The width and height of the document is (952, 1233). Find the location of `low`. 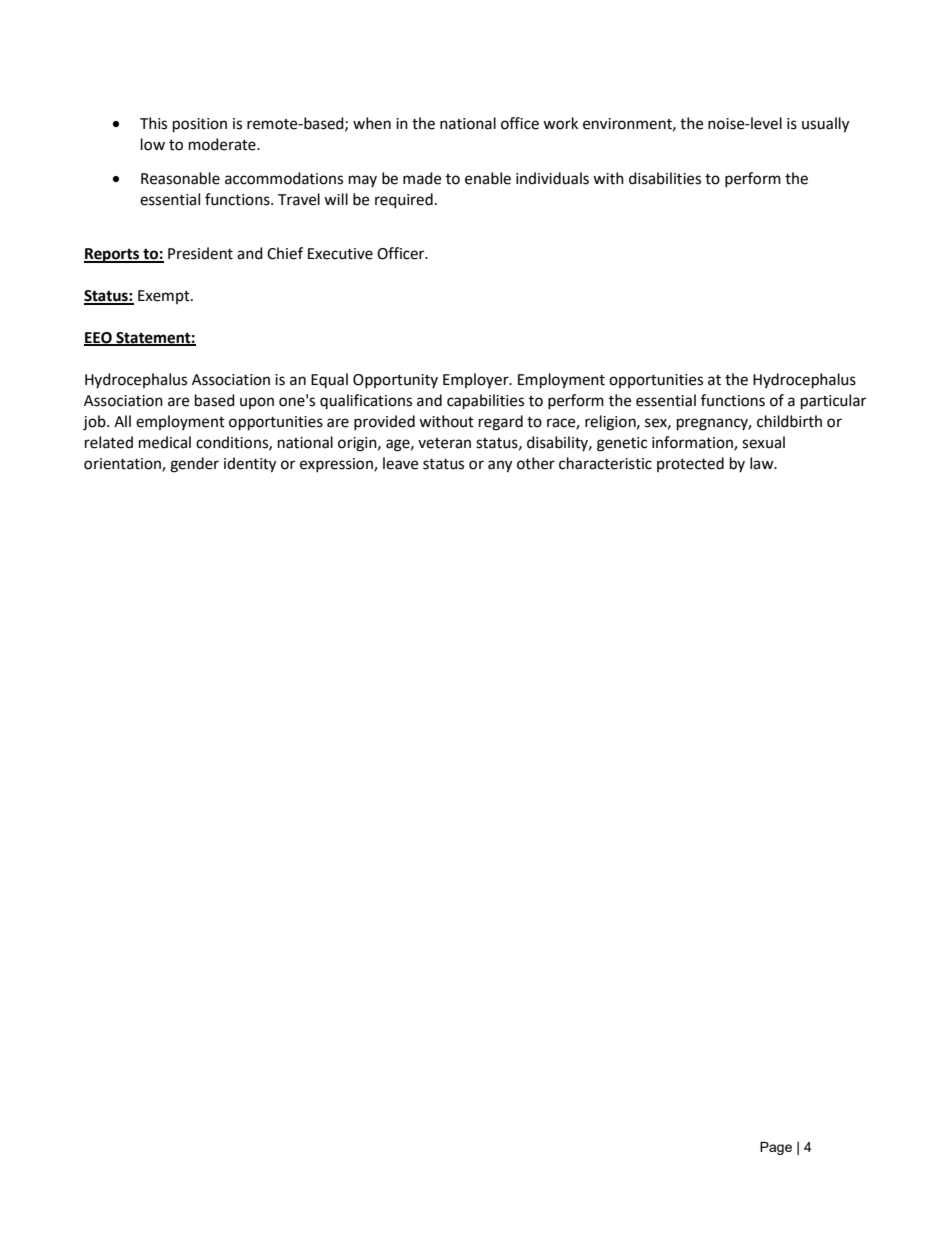

low is located at coordinates (153, 144).
